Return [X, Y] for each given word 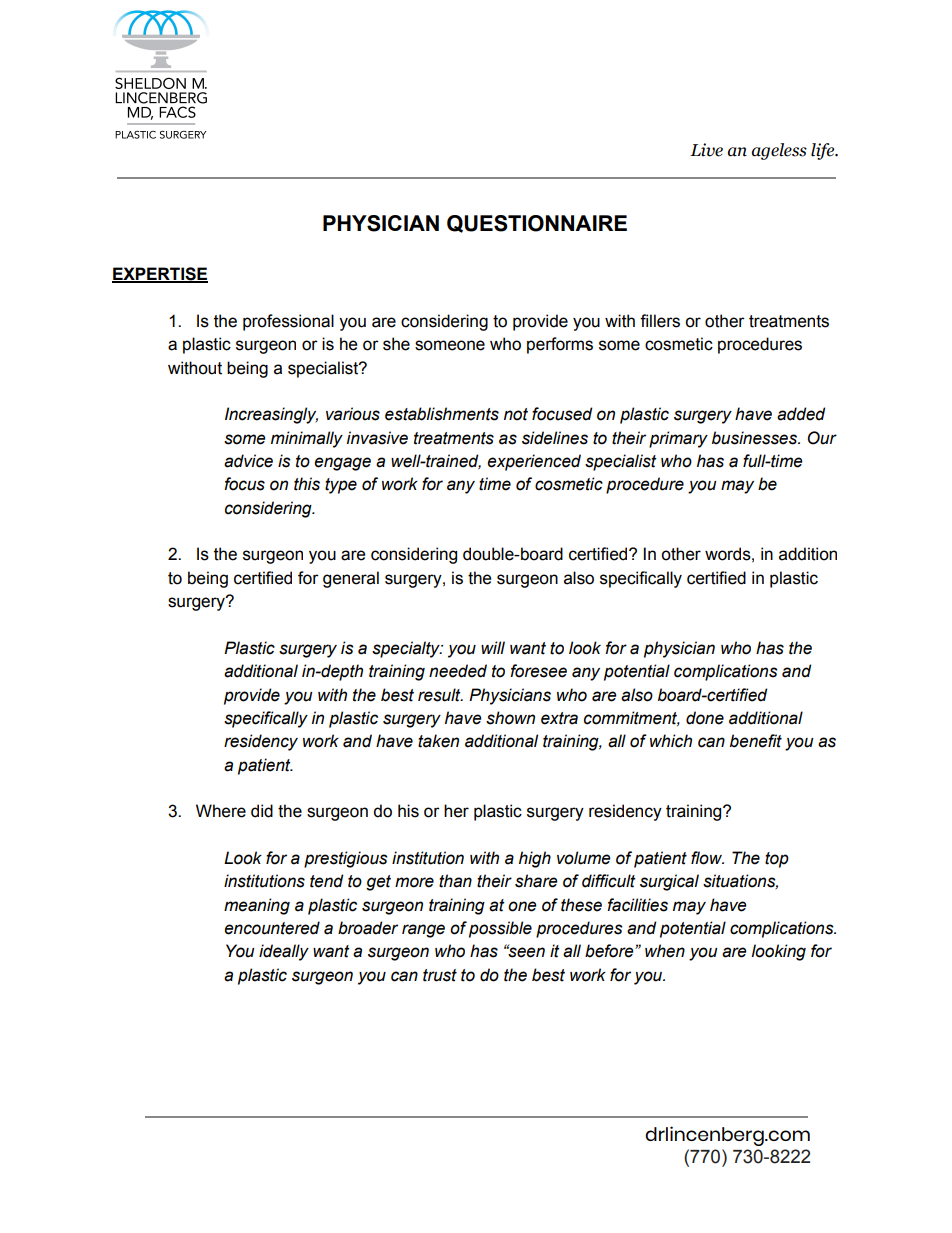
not [516, 414]
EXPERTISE [160, 275]
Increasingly [271, 415]
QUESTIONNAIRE [537, 224]
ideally [284, 952]
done [705, 718]
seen [525, 952]
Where [221, 811]
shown [510, 718]
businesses [756, 438]
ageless [779, 151]
